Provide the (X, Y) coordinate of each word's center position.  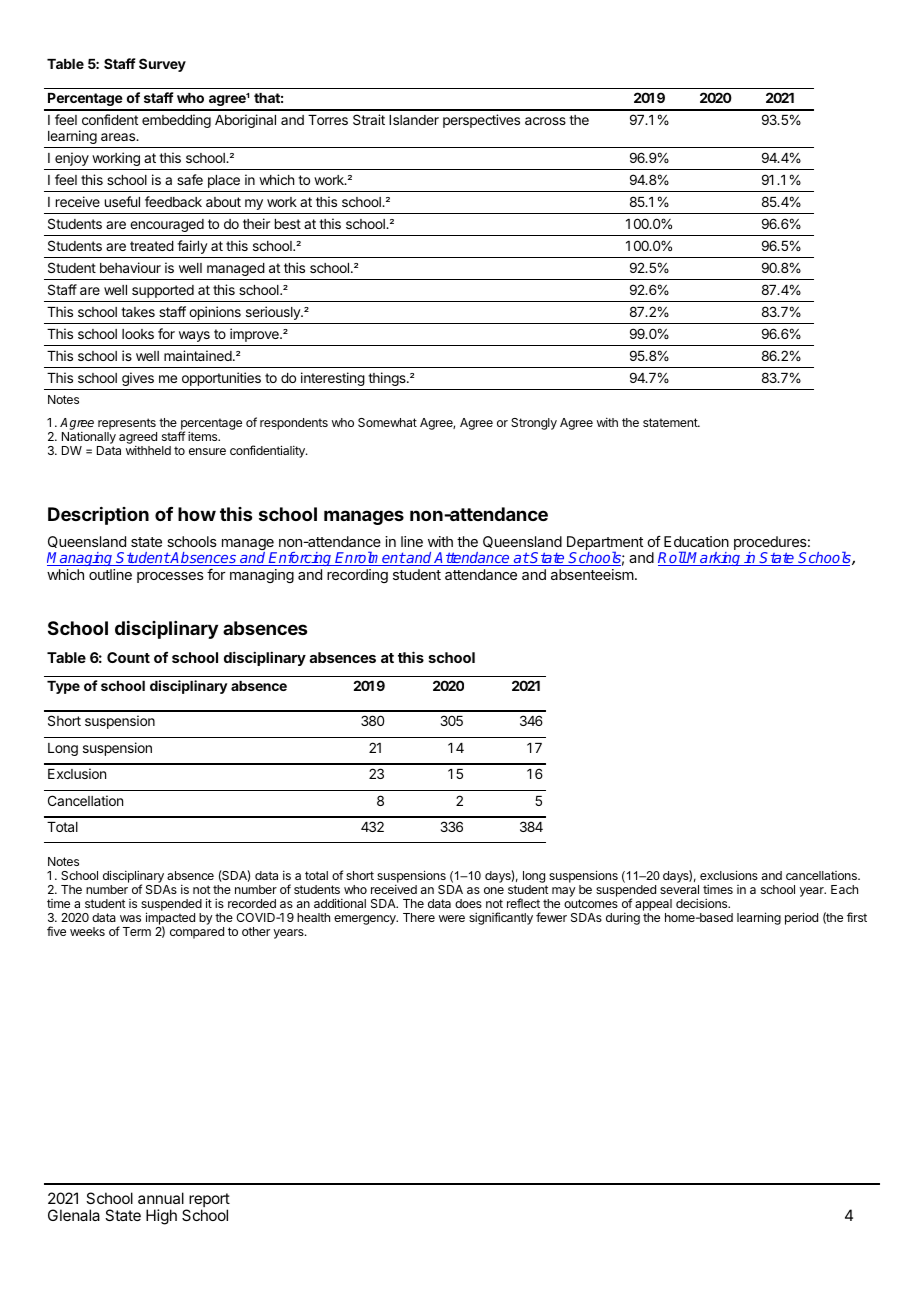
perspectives (481, 121)
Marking (714, 559)
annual (161, 1198)
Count (128, 657)
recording (357, 576)
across (545, 121)
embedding (176, 121)
